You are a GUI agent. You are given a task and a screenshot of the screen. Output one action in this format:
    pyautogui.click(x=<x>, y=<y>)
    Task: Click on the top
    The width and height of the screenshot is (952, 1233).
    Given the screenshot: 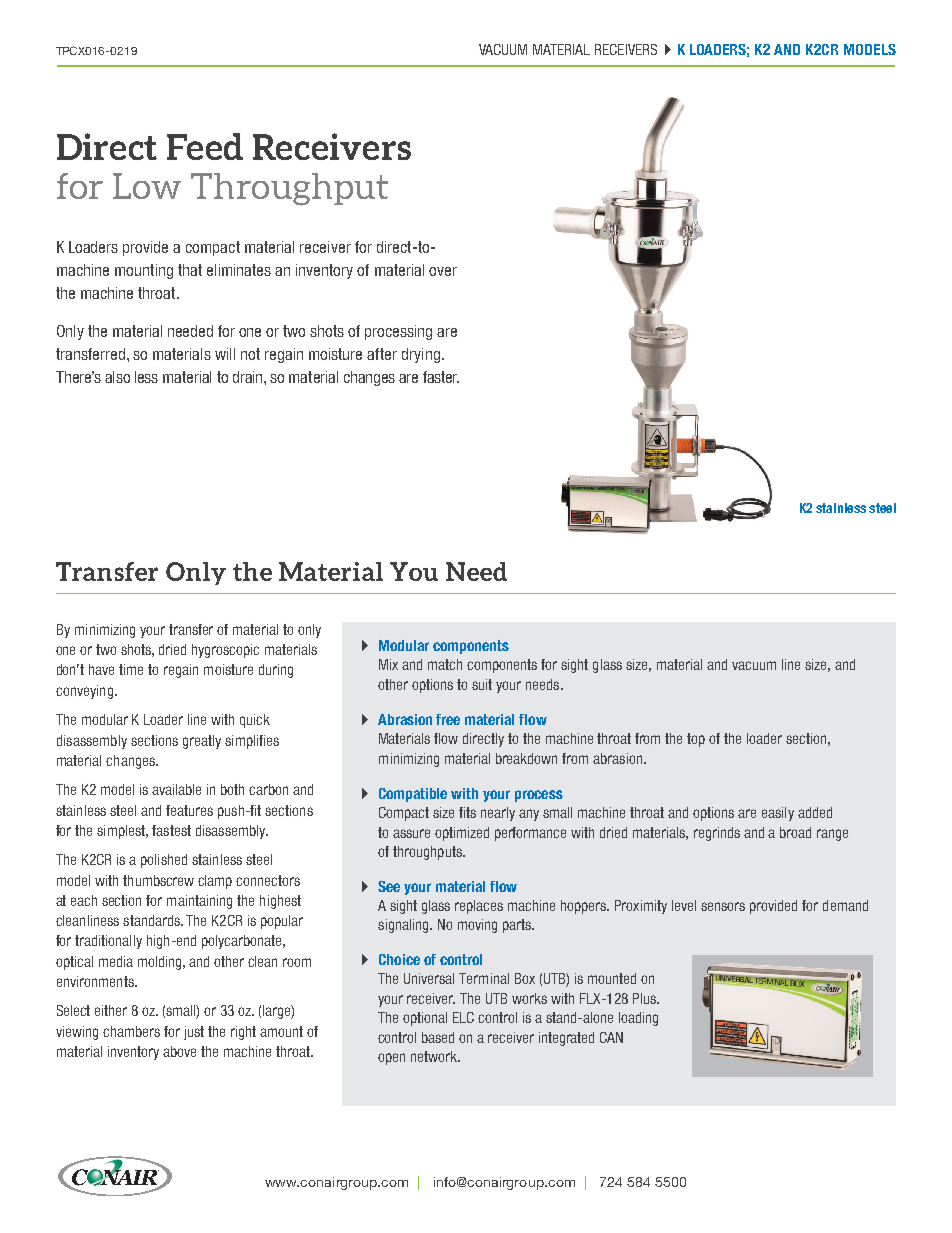 What is the action you would take?
    pyautogui.click(x=696, y=740)
